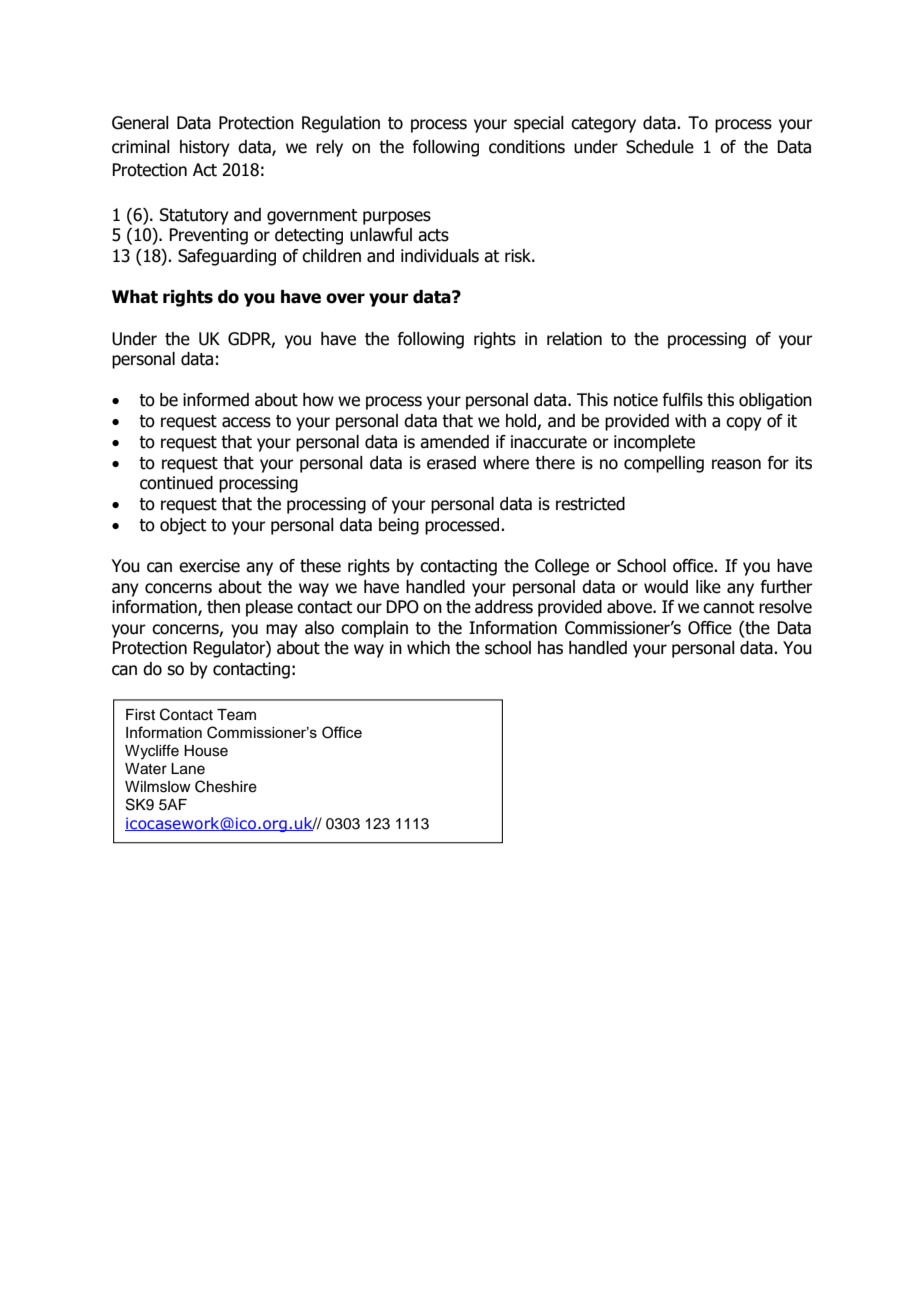 The width and height of the image is (924, 1308). I want to click on history, so click(205, 148).
